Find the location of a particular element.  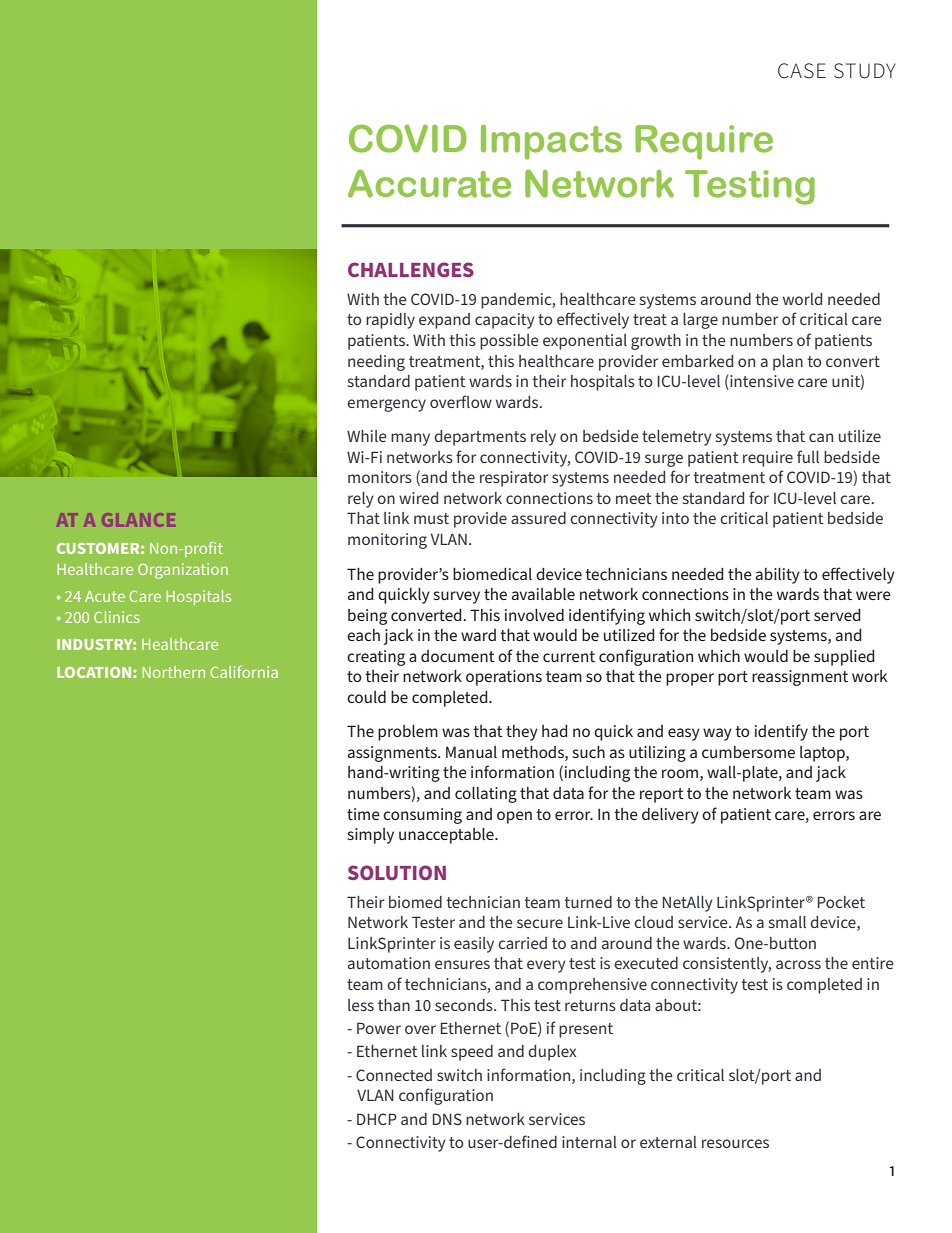

survey is located at coordinates (456, 597).
